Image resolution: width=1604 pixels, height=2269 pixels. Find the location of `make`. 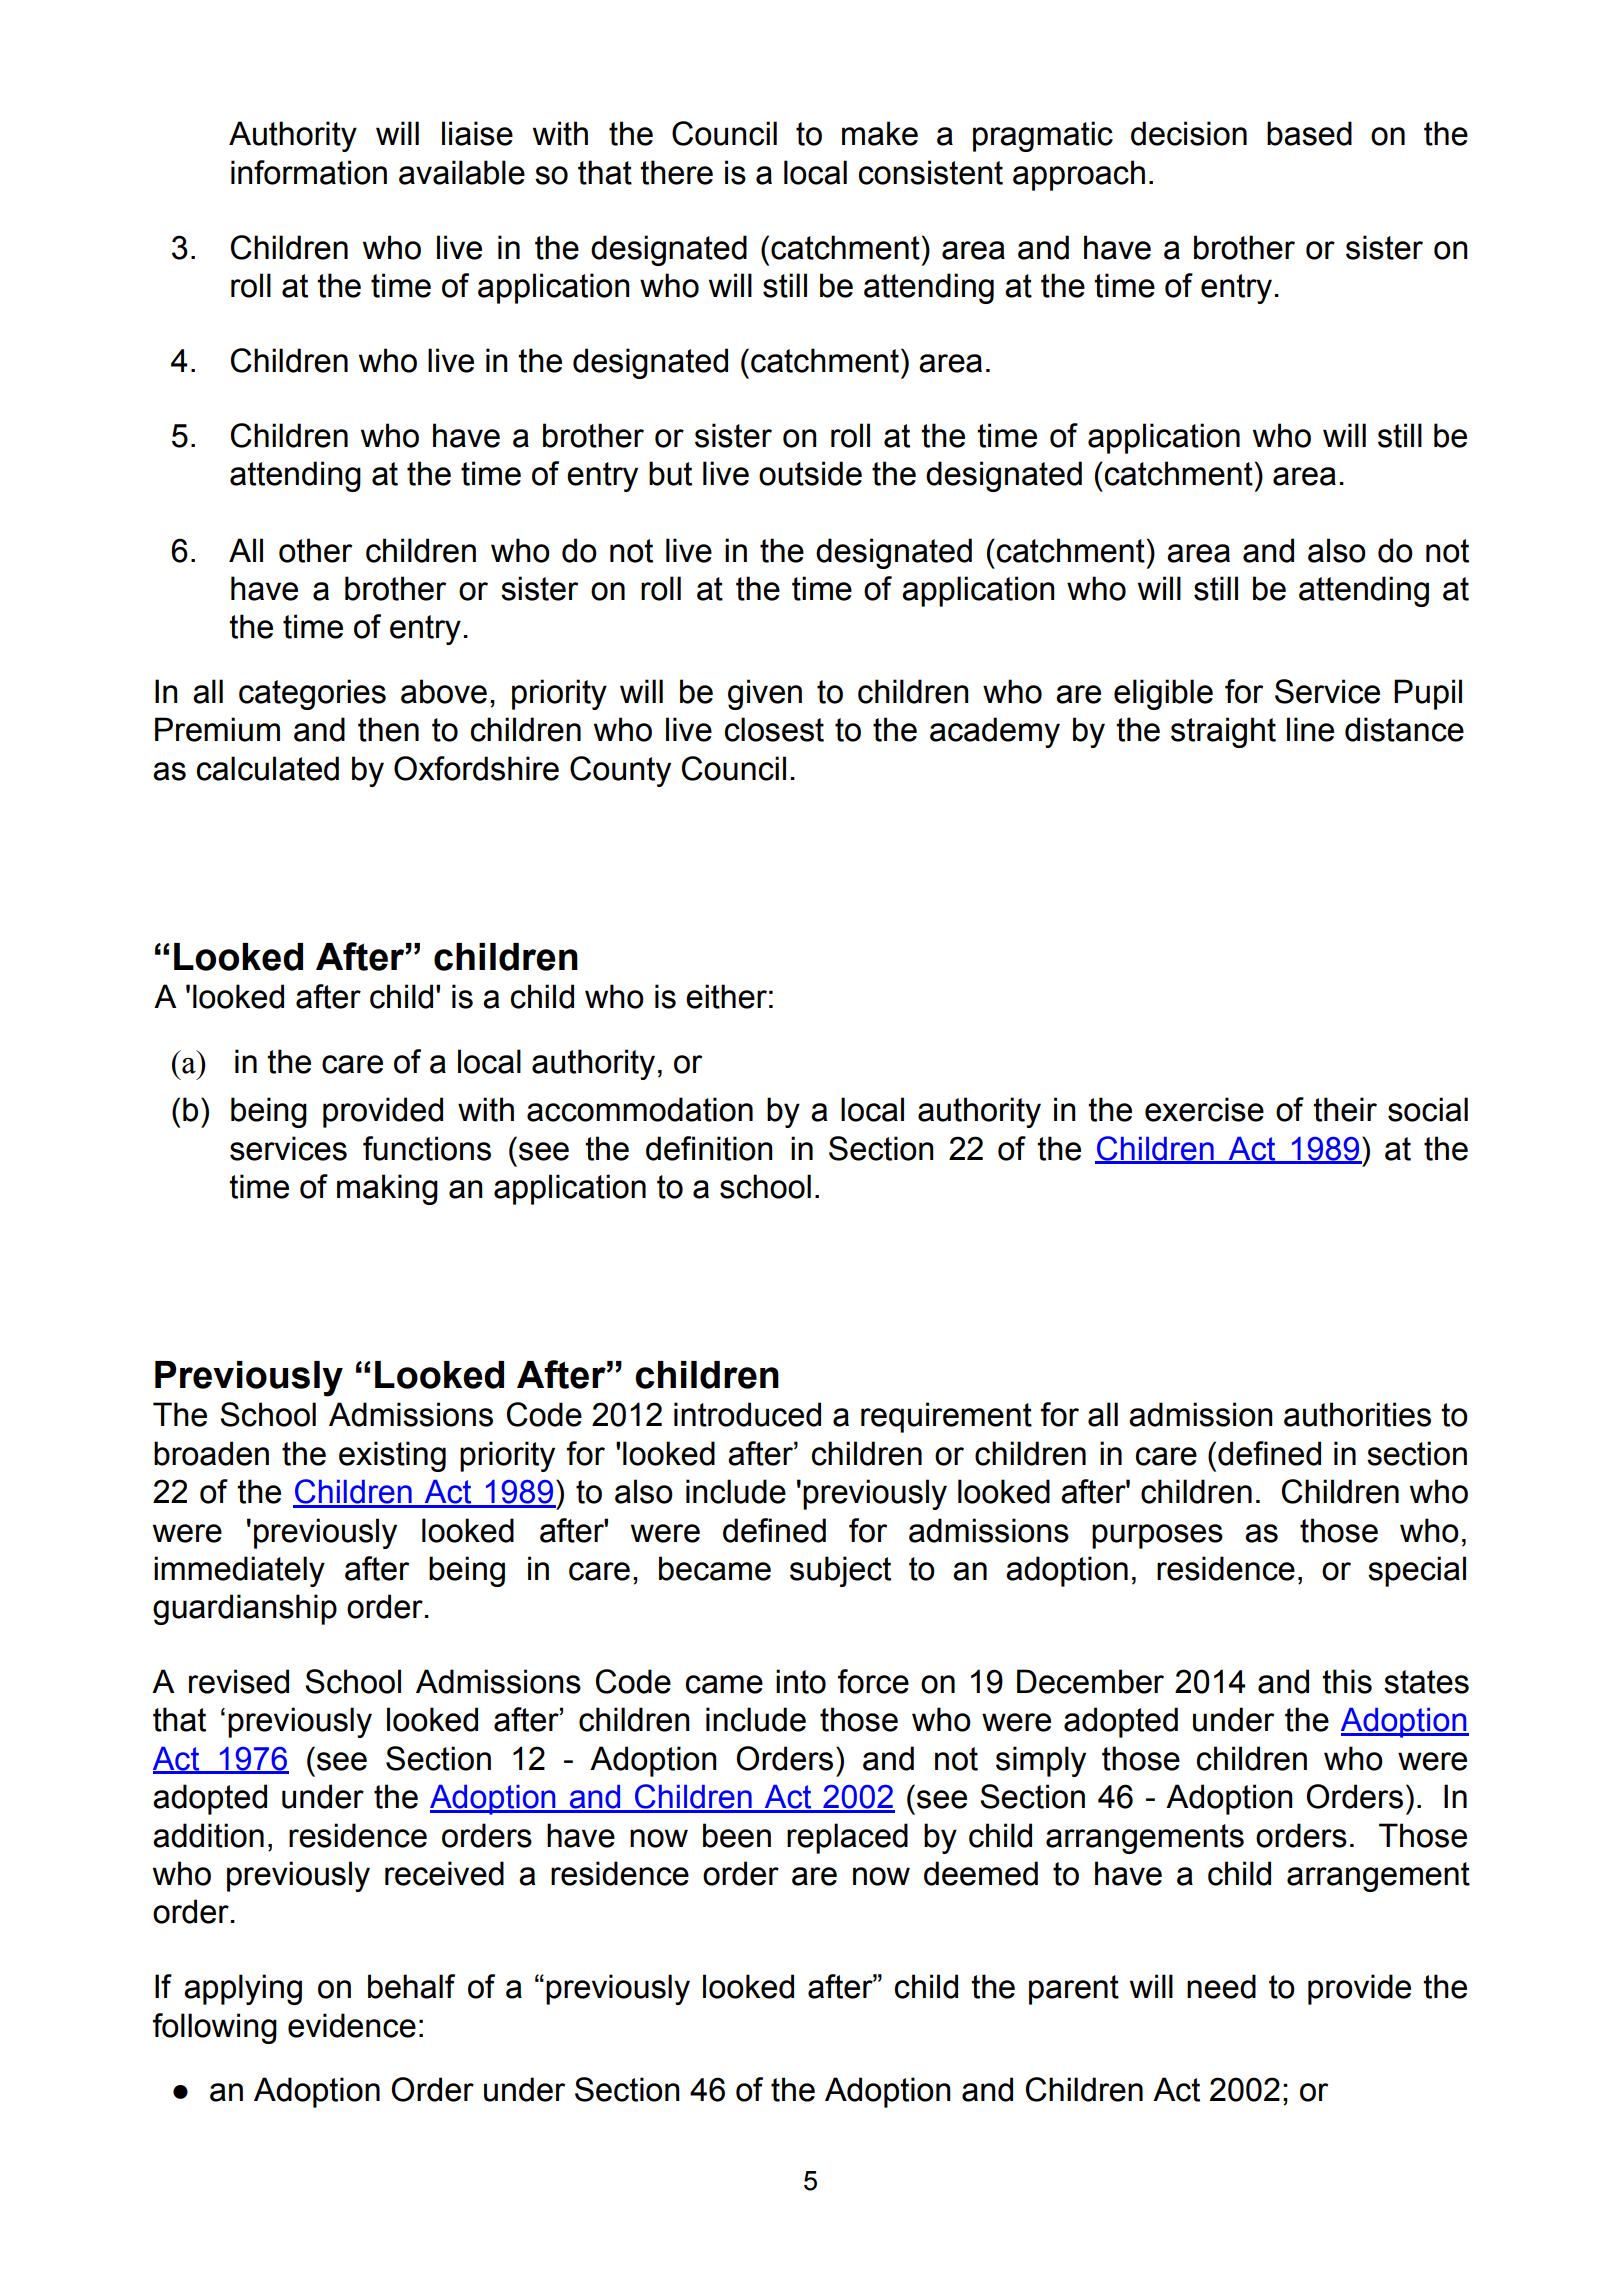

make is located at coordinates (880, 133).
